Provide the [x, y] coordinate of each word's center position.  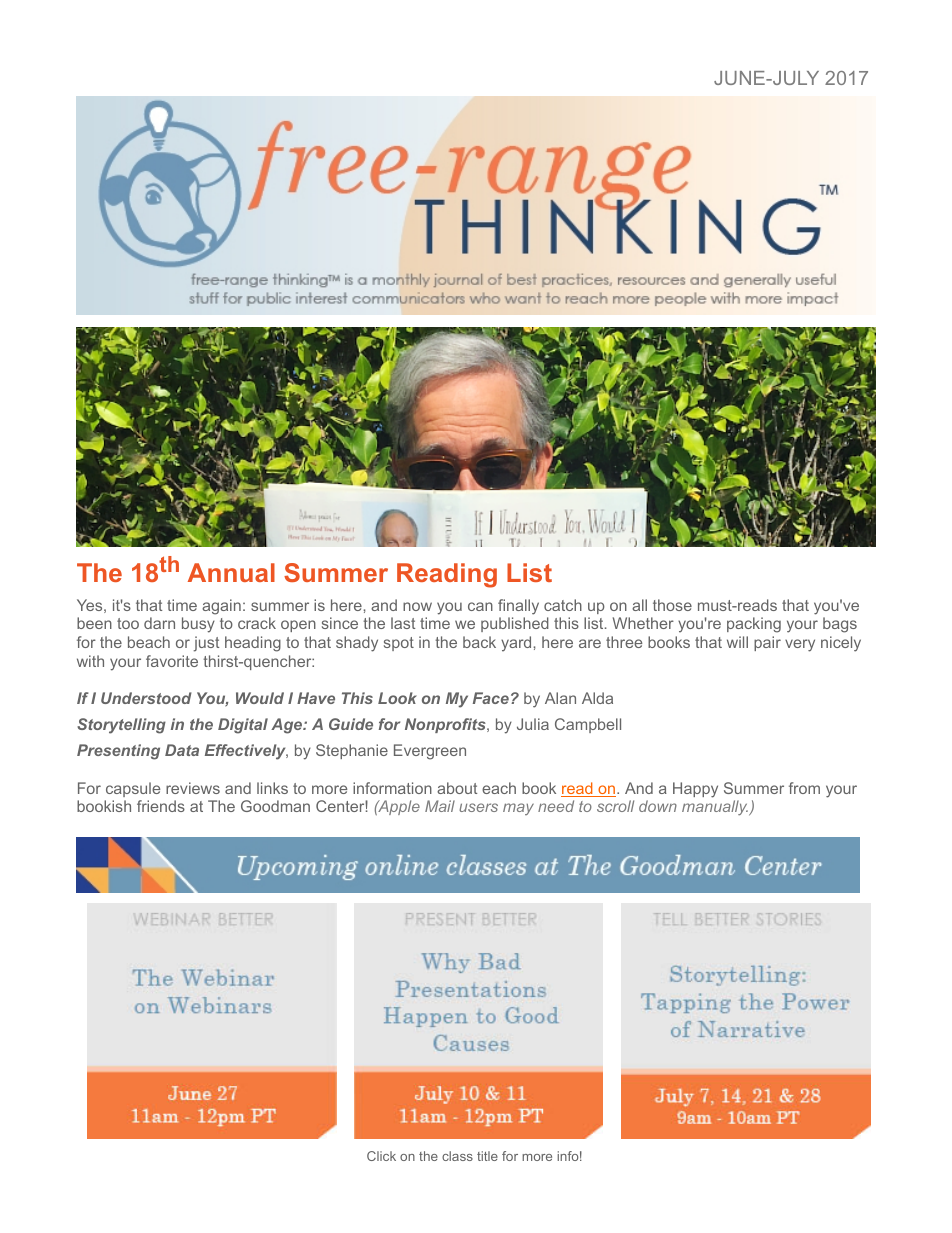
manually [716, 808]
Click [381, 1156]
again [221, 607]
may [518, 809]
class [457, 1156]
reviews [193, 788]
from [804, 788]
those [672, 605]
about [457, 788]
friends [161, 806]
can [480, 606]
